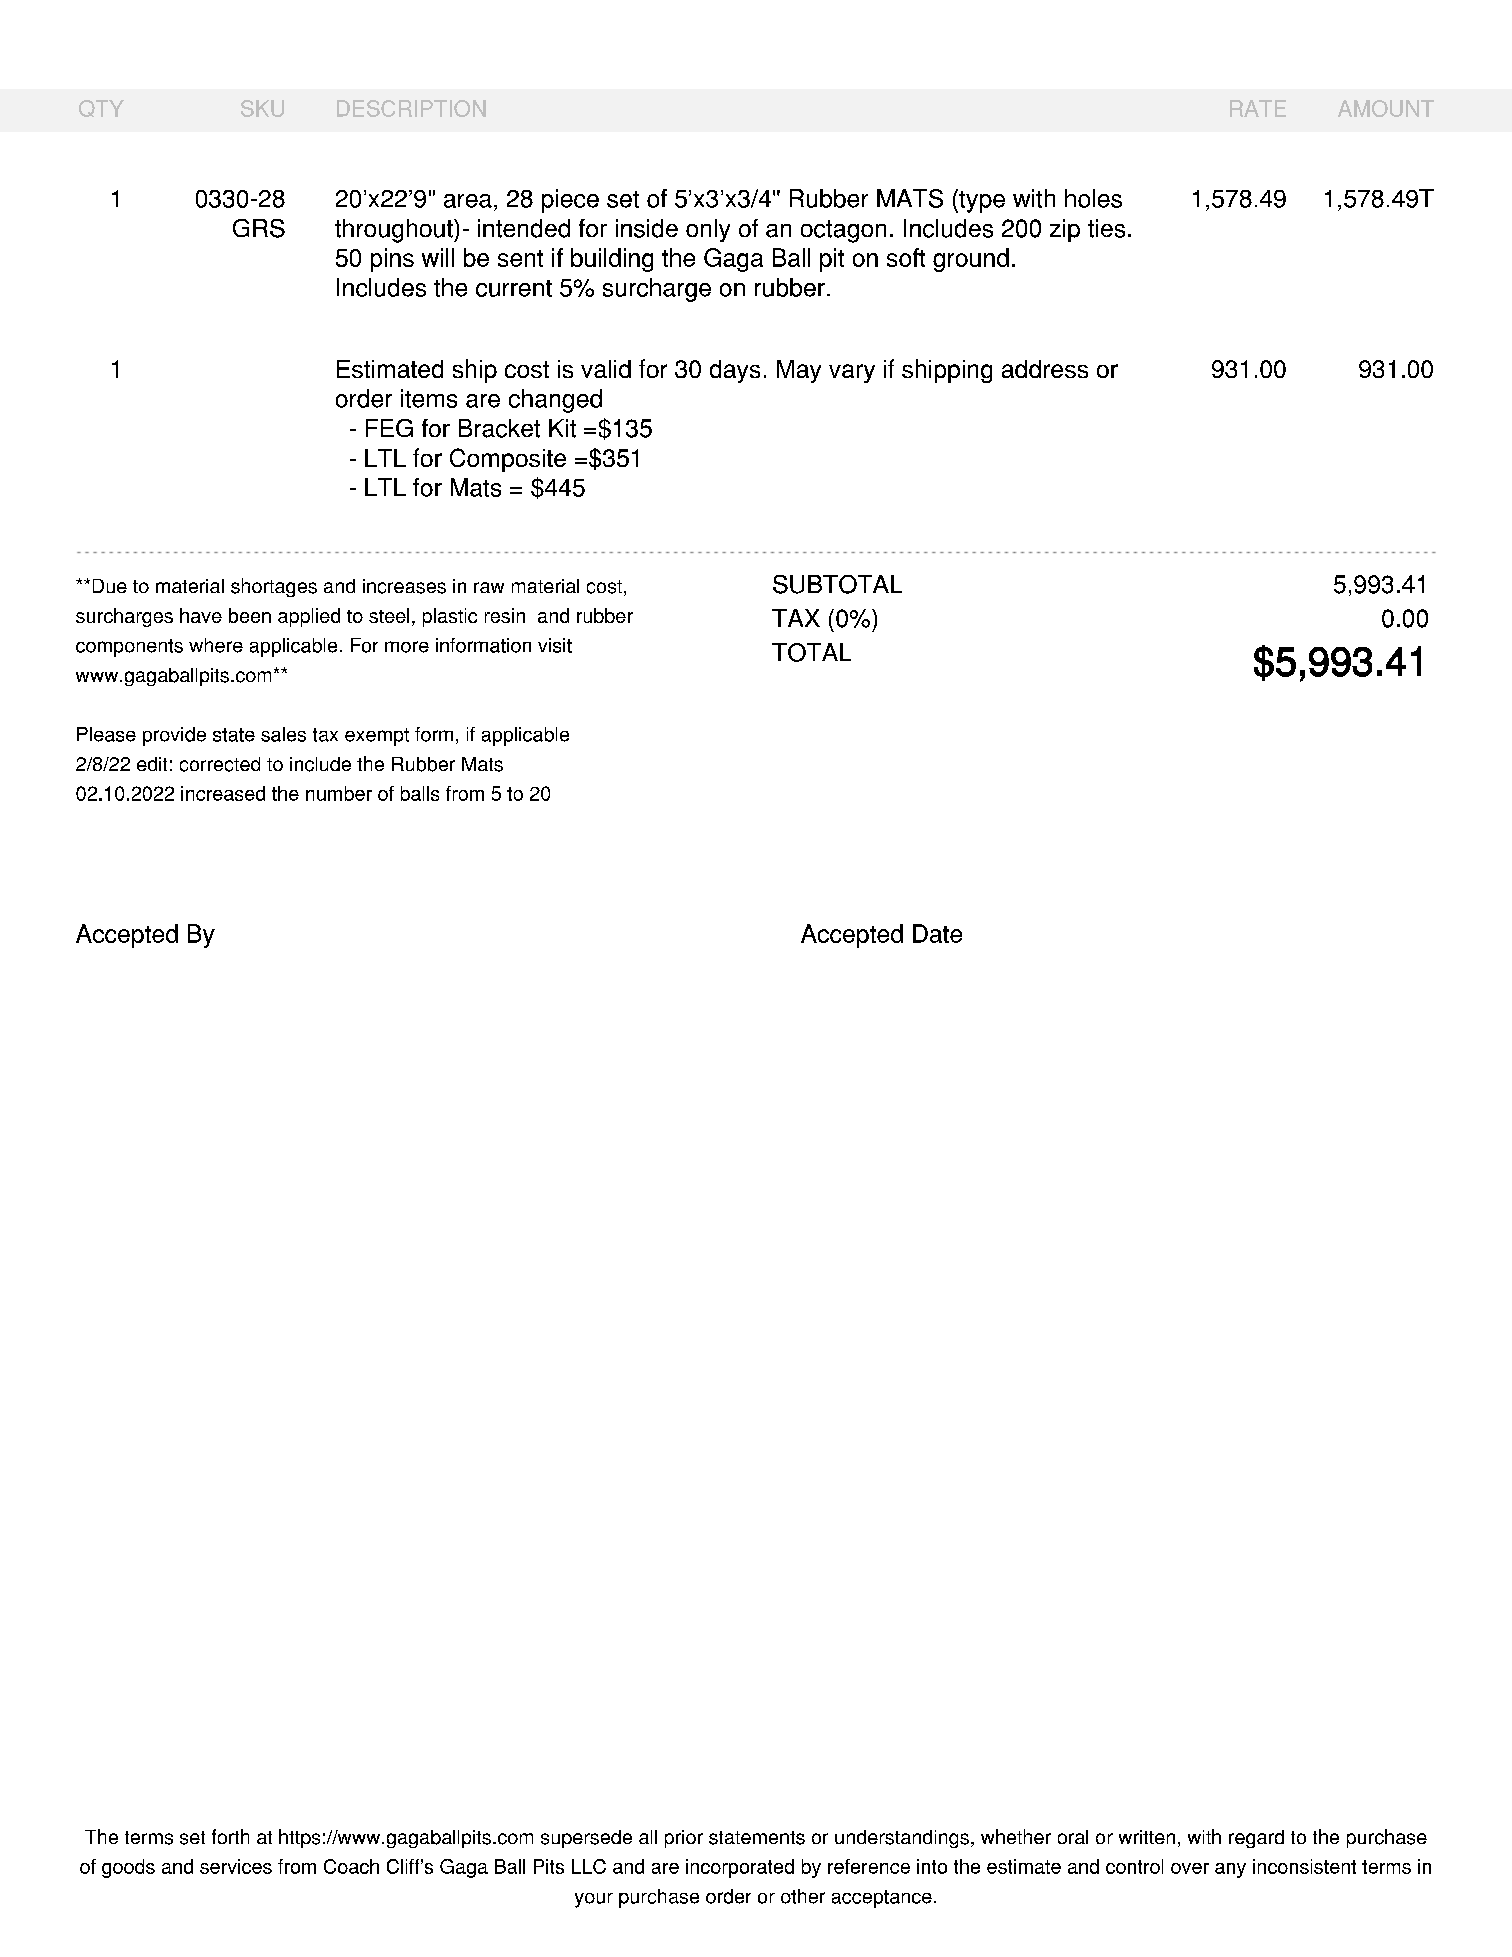 The height and width of the page is (1957, 1512). Describe the element at coordinates (1256, 1839) in the page. I see `regard` at that location.
